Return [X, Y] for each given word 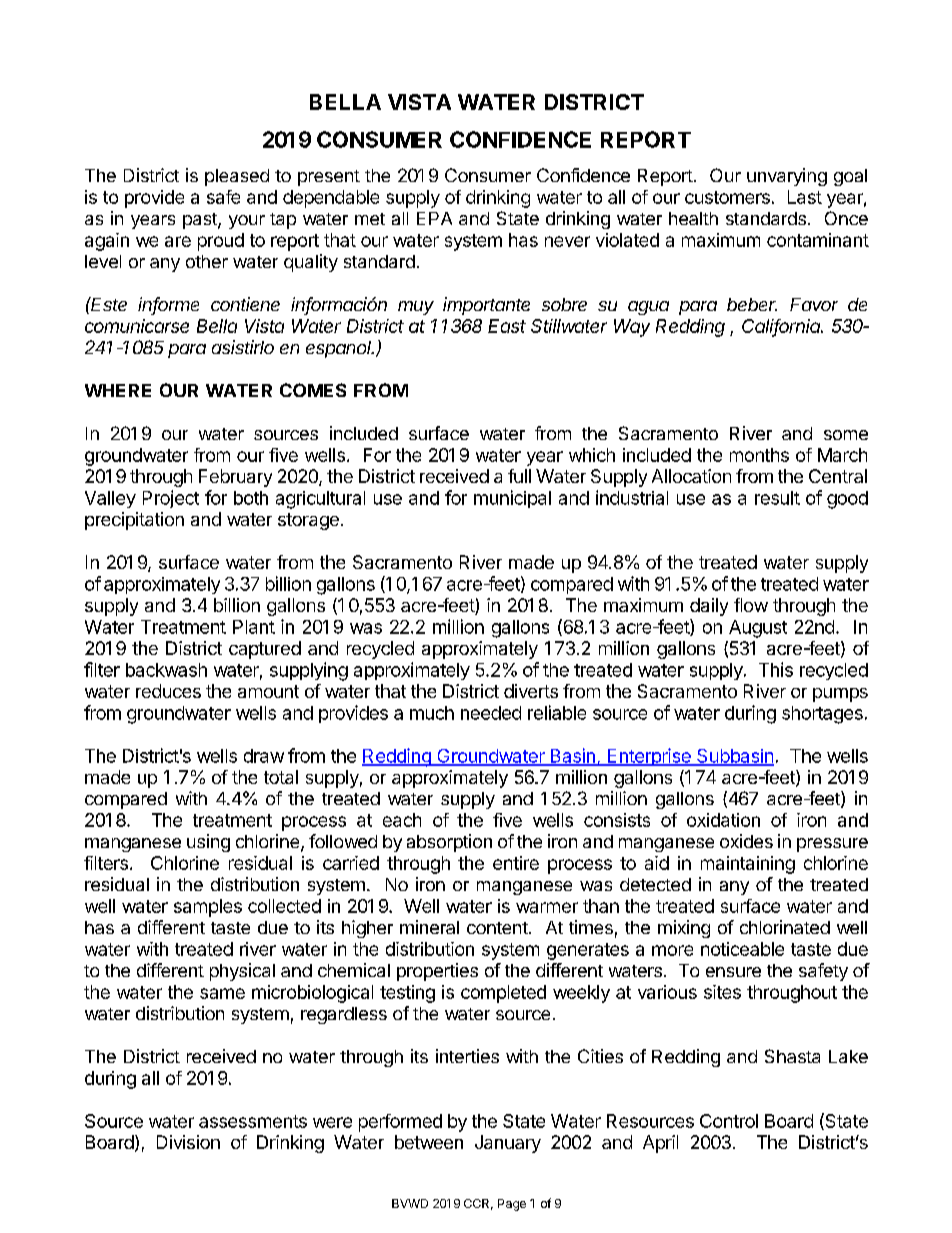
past [201, 221]
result [777, 498]
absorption [449, 843]
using [208, 843]
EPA [434, 218]
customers [727, 197]
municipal [512, 499]
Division [188, 1142]
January [508, 1144]
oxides [746, 841]
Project [171, 499]
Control [729, 1121]
